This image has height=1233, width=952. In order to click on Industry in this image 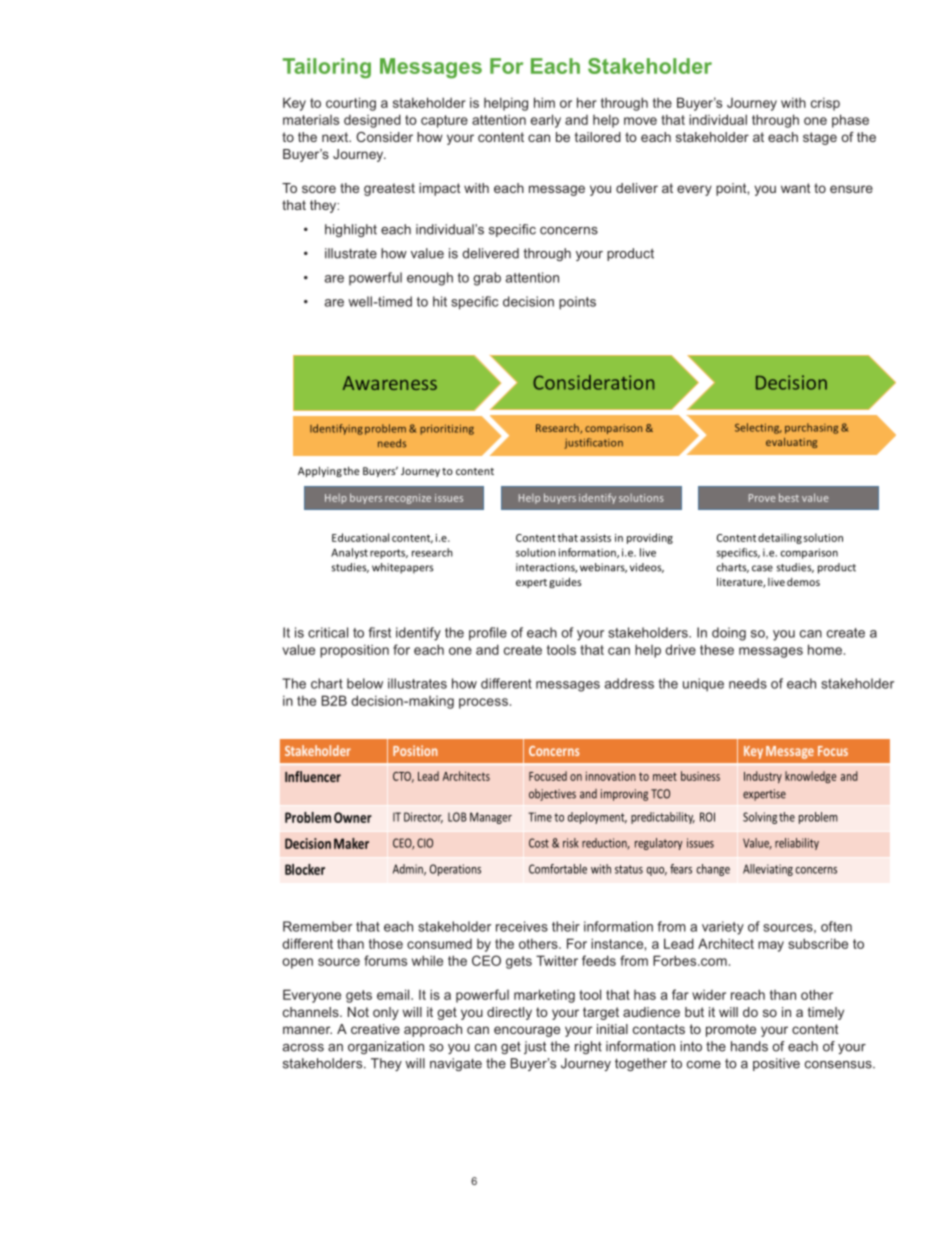, I will do `click(763, 777)`.
